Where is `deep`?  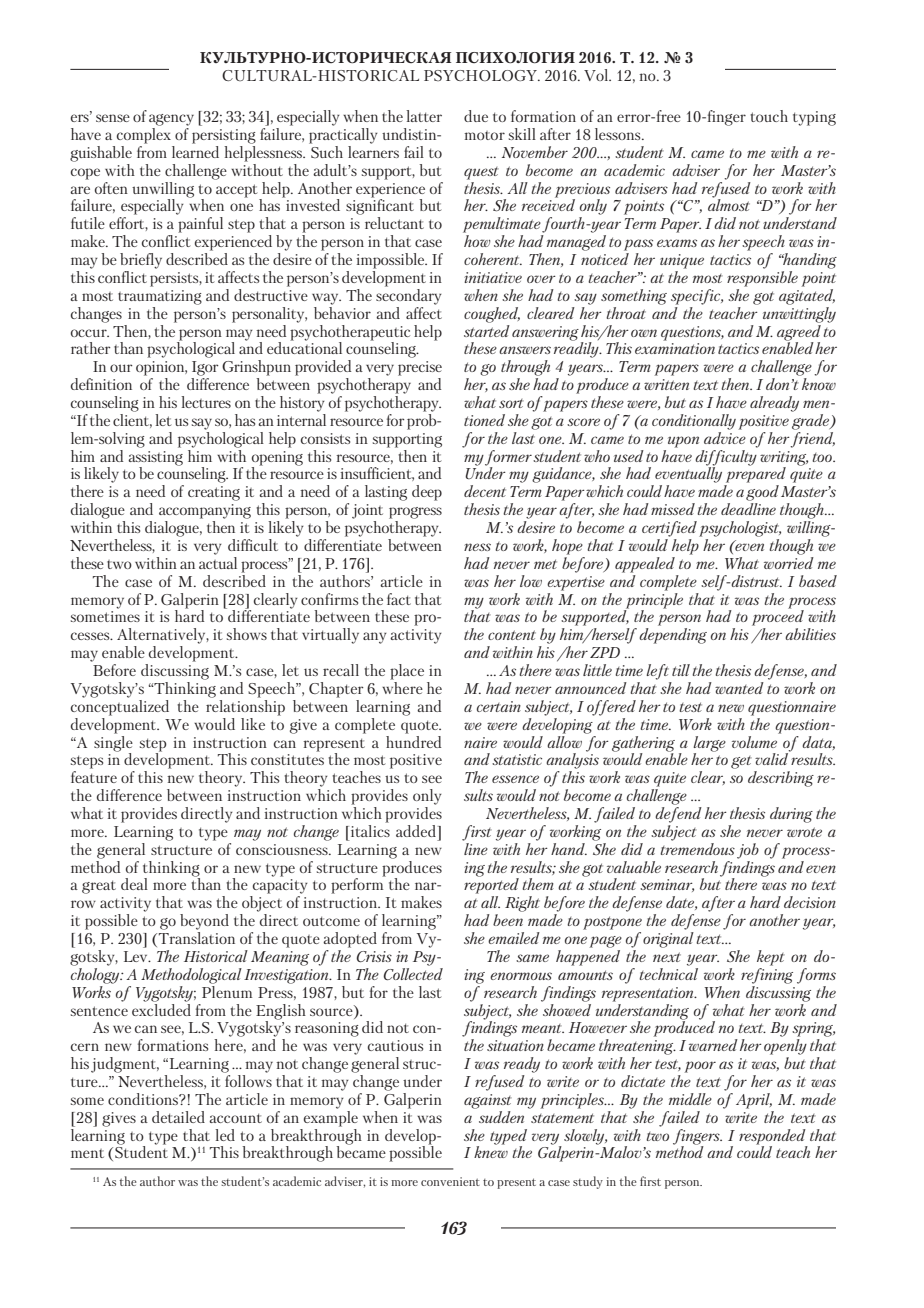 deep is located at coordinates (427, 493).
